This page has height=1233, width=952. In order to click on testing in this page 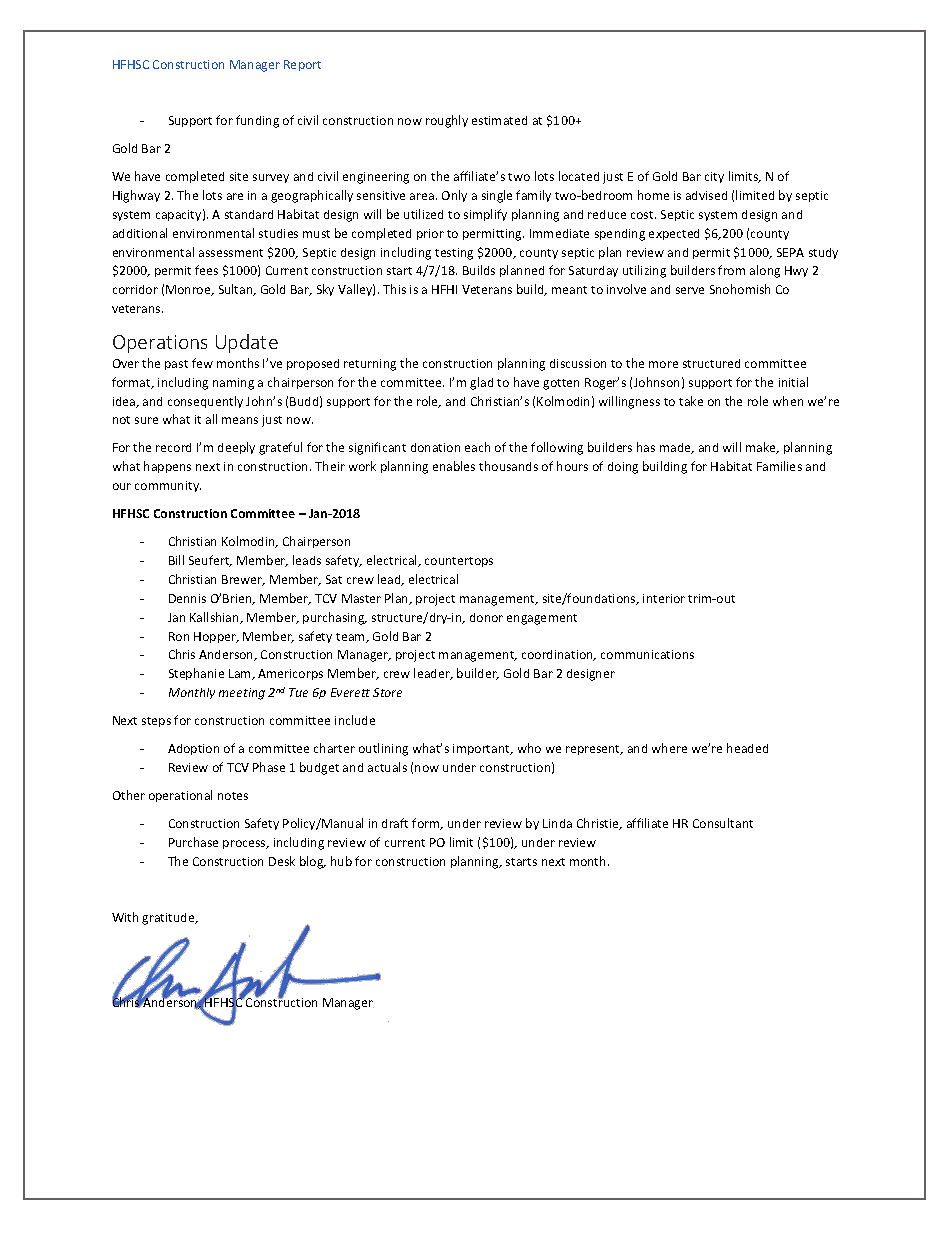, I will do `click(454, 254)`.
